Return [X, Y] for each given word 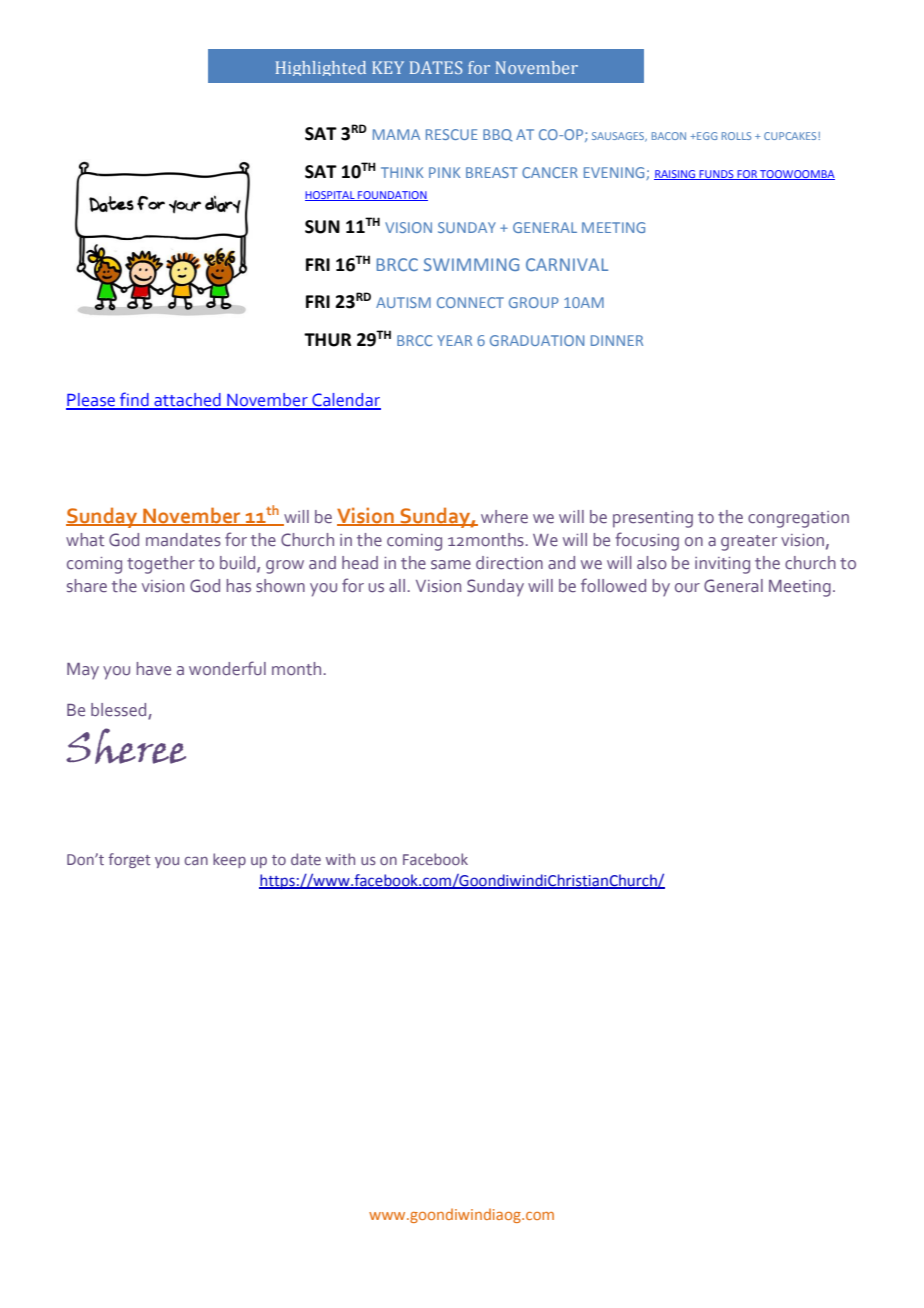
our [687, 588]
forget [129, 860]
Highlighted [321, 68]
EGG [706, 136]
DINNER [617, 340]
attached [187, 401]
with [340, 859]
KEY [388, 67]
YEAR [454, 340]
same [451, 565]
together [161, 565]
